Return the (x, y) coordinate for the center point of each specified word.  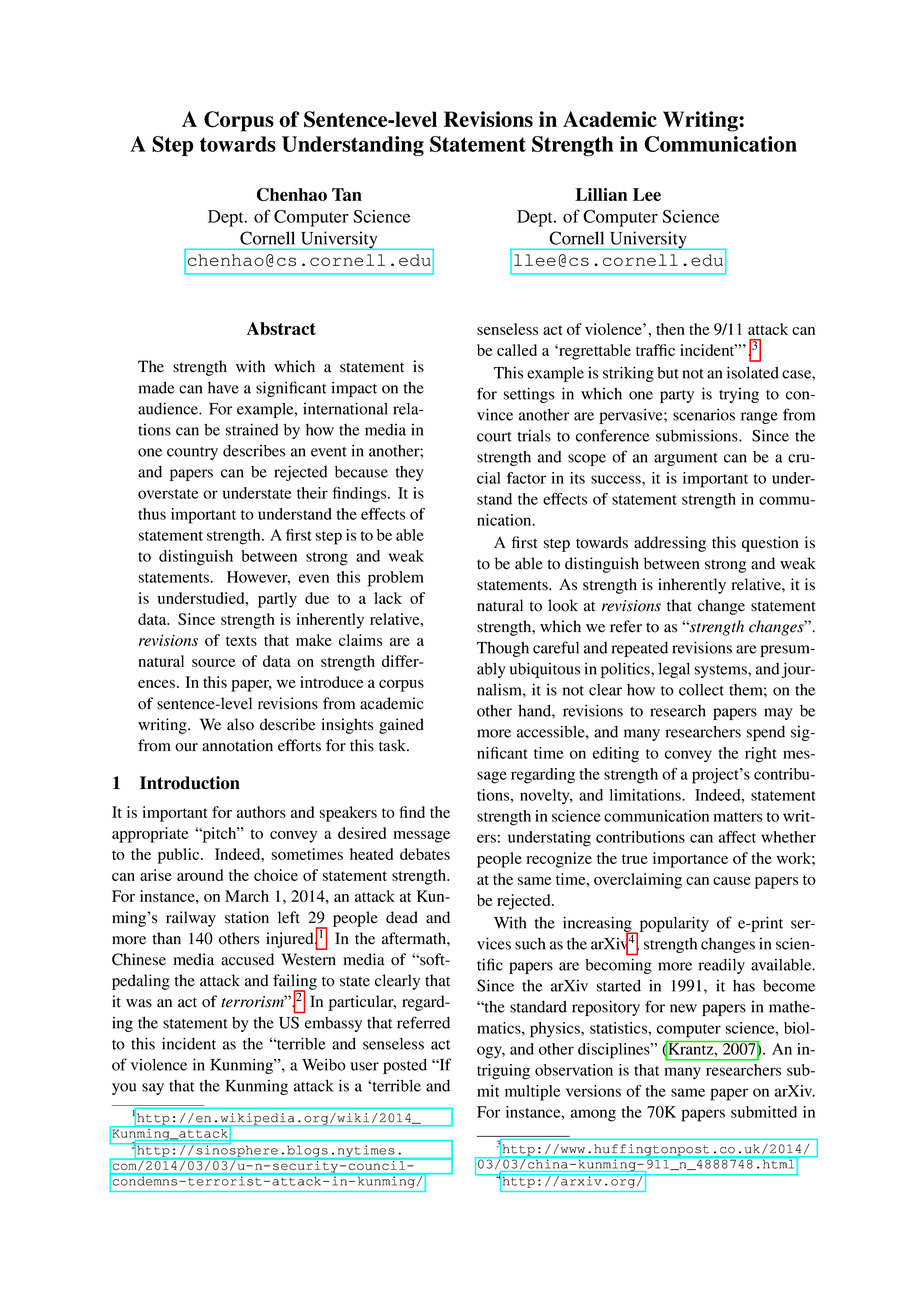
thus (152, 514)
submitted (764, 1112)
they (410, 473)
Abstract (281, 328)
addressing (670, 544)
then (670, 329)
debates (425, 854)
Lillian (601, 194)
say (153, 1089)
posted (405, 1066)
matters (737, 817)
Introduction (190, 783)
